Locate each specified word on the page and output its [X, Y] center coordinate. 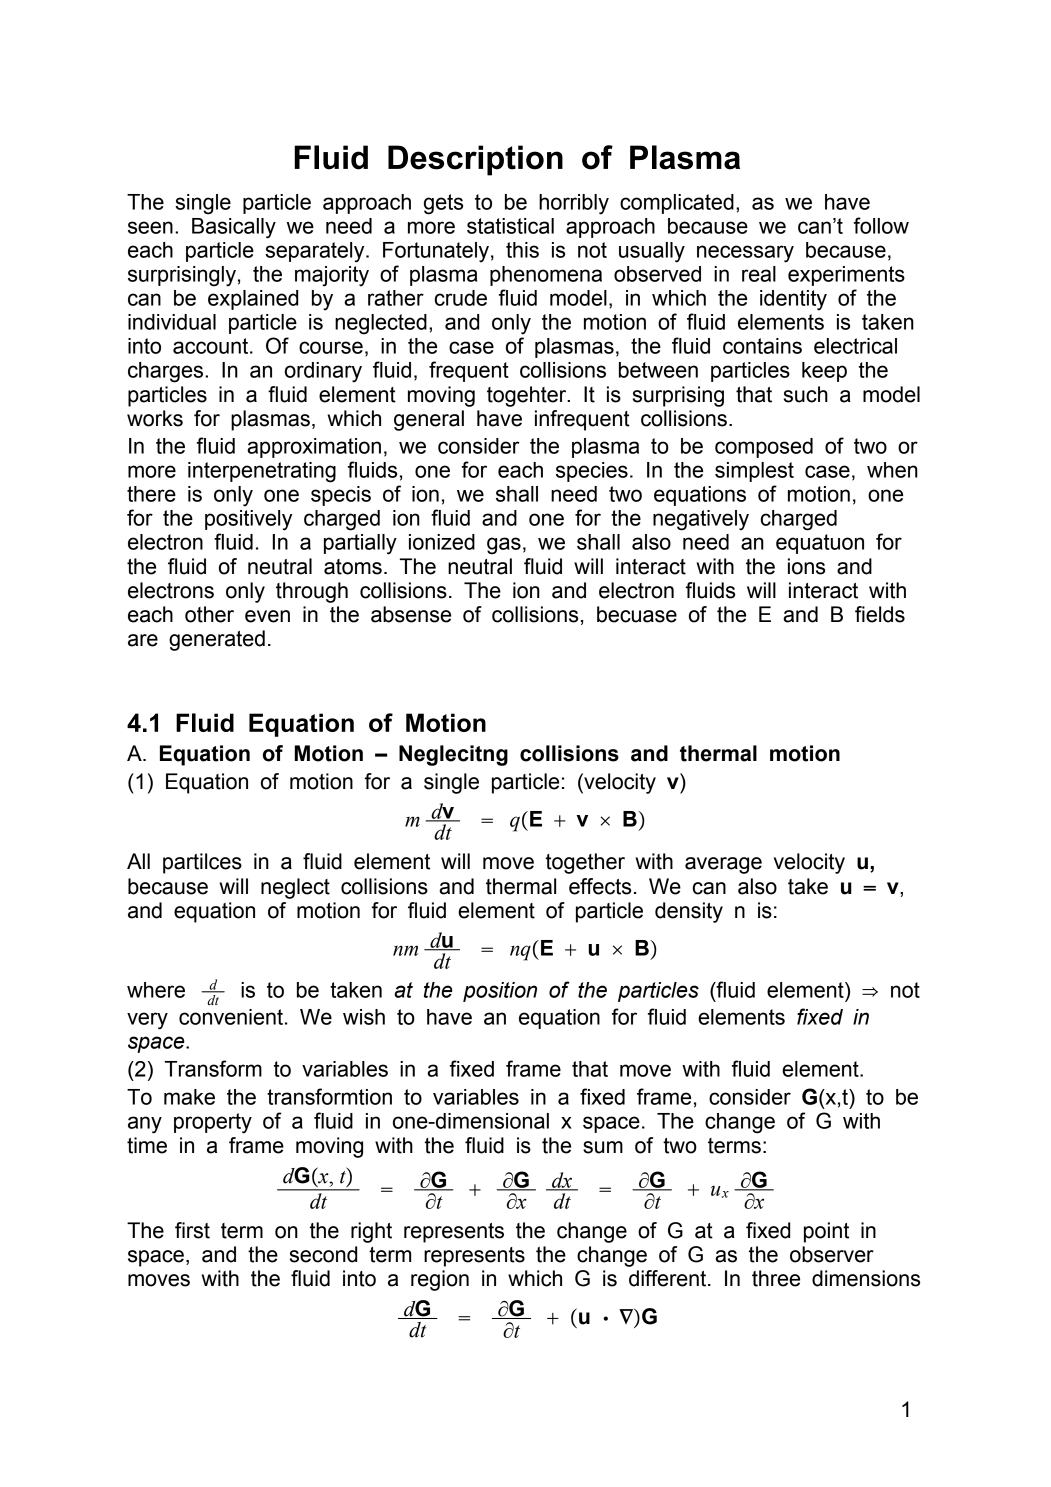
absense [411, 614]
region [440, 1280]
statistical [510, 226]
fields [880, 614]
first [192, 1230]
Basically [234, 228]
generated [217, 640]
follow [881, 225]
